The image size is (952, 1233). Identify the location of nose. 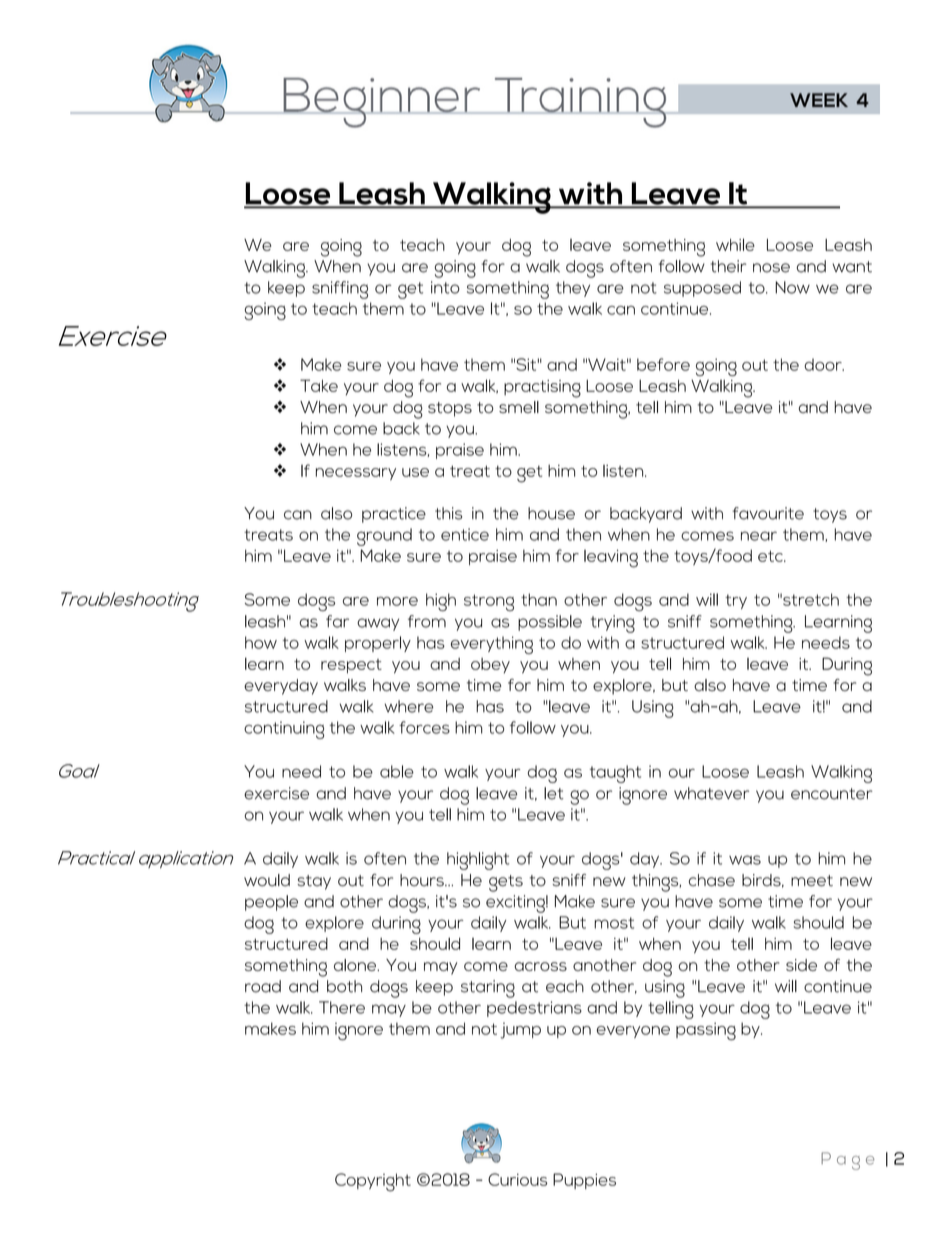
(771, 268).
